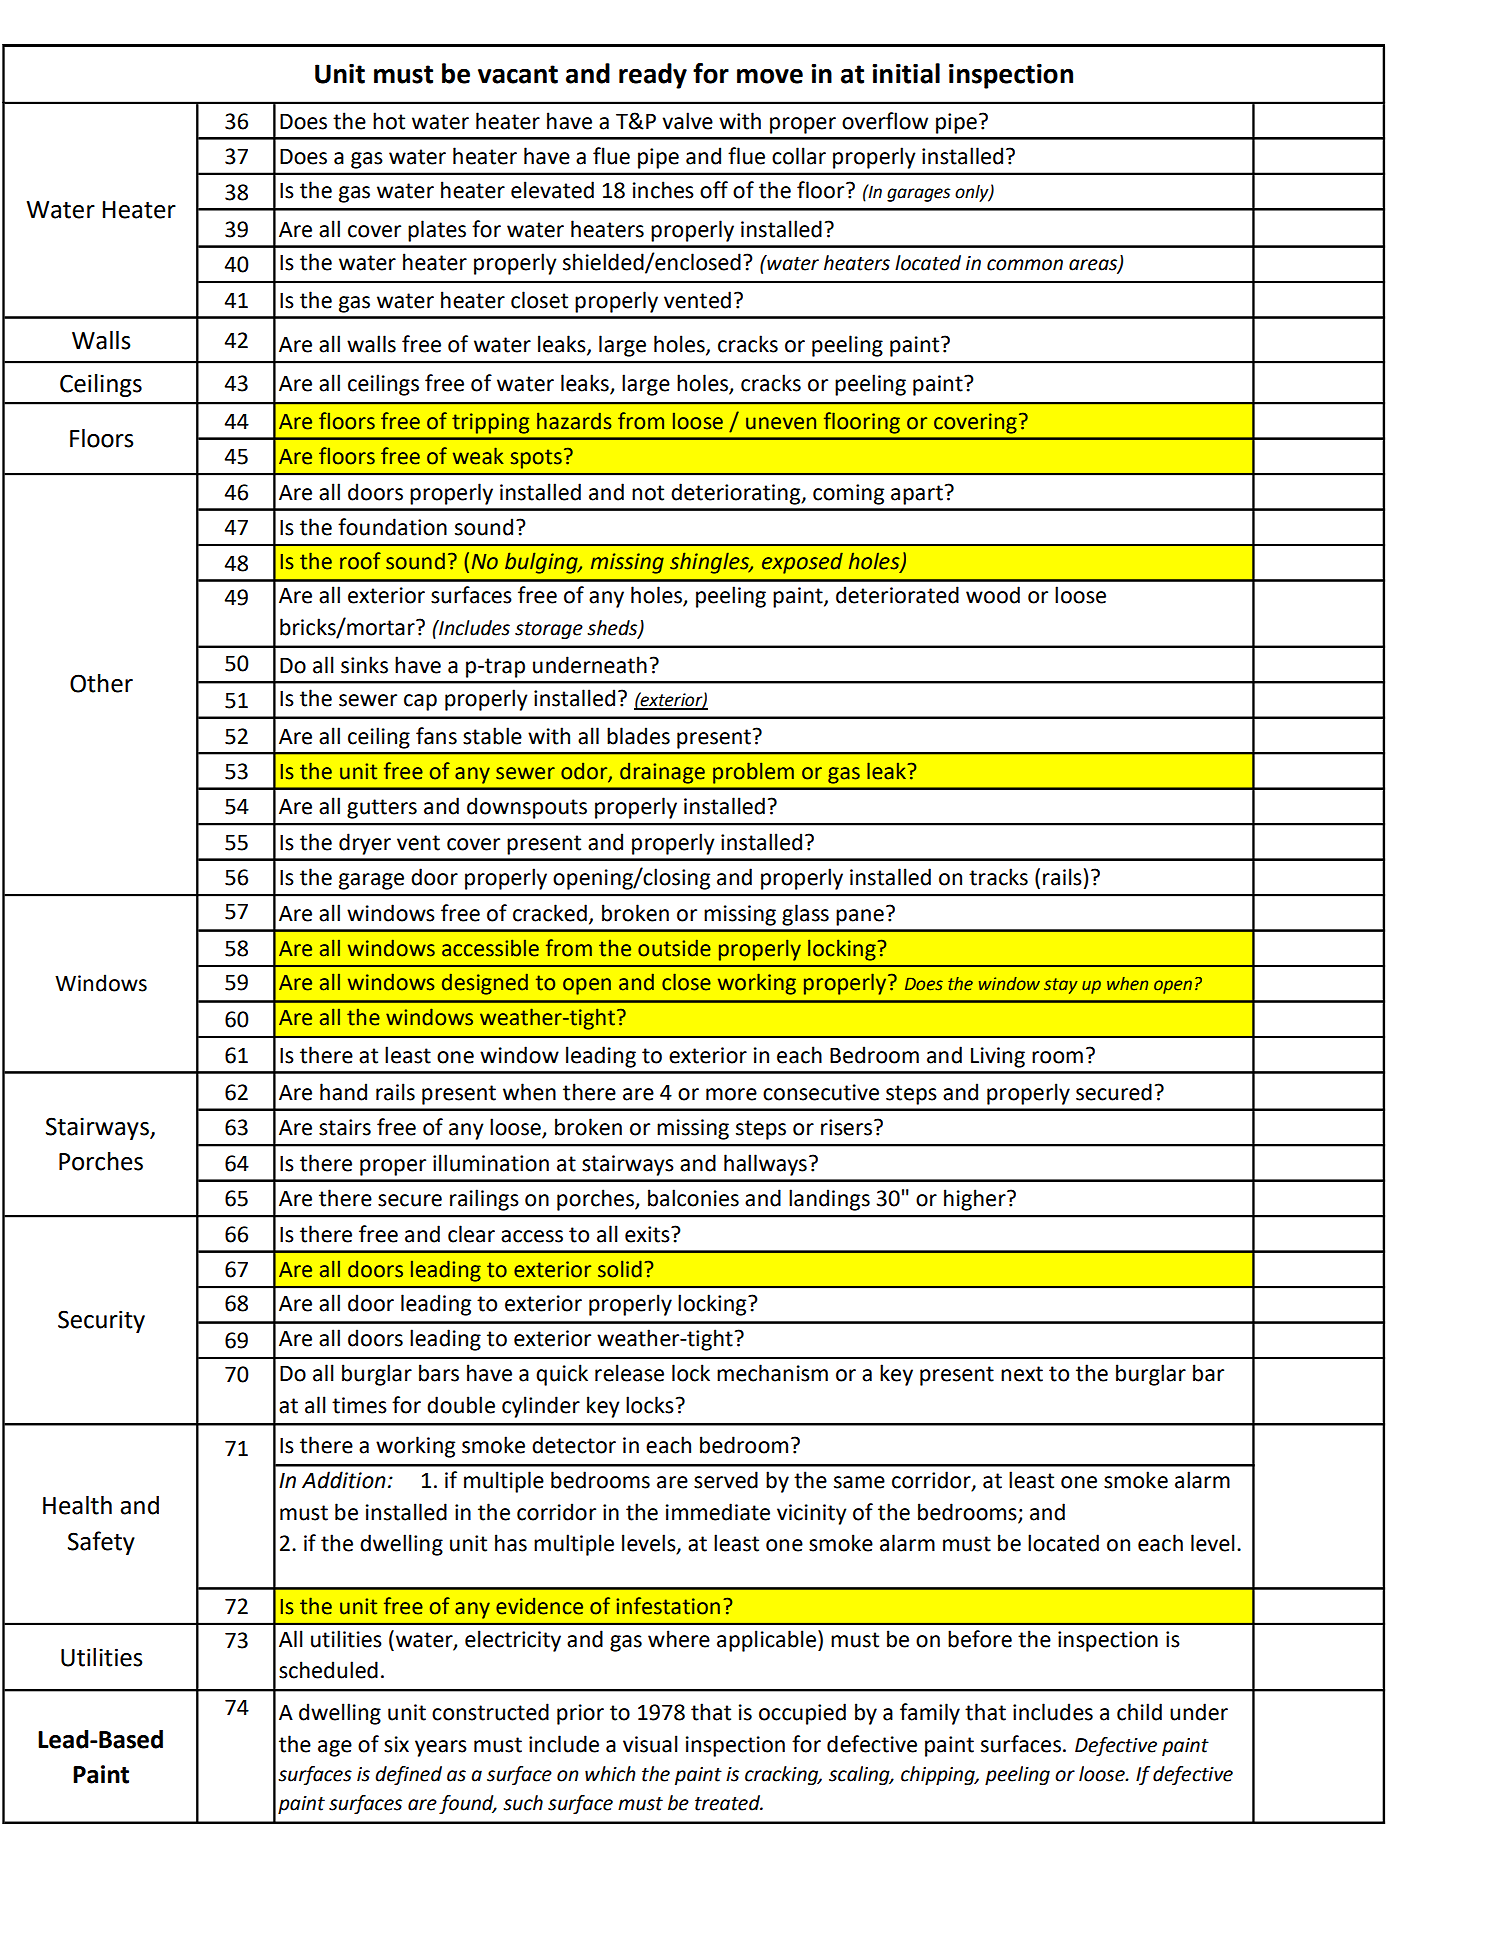  I want to click on hot, so click(389, 121).
